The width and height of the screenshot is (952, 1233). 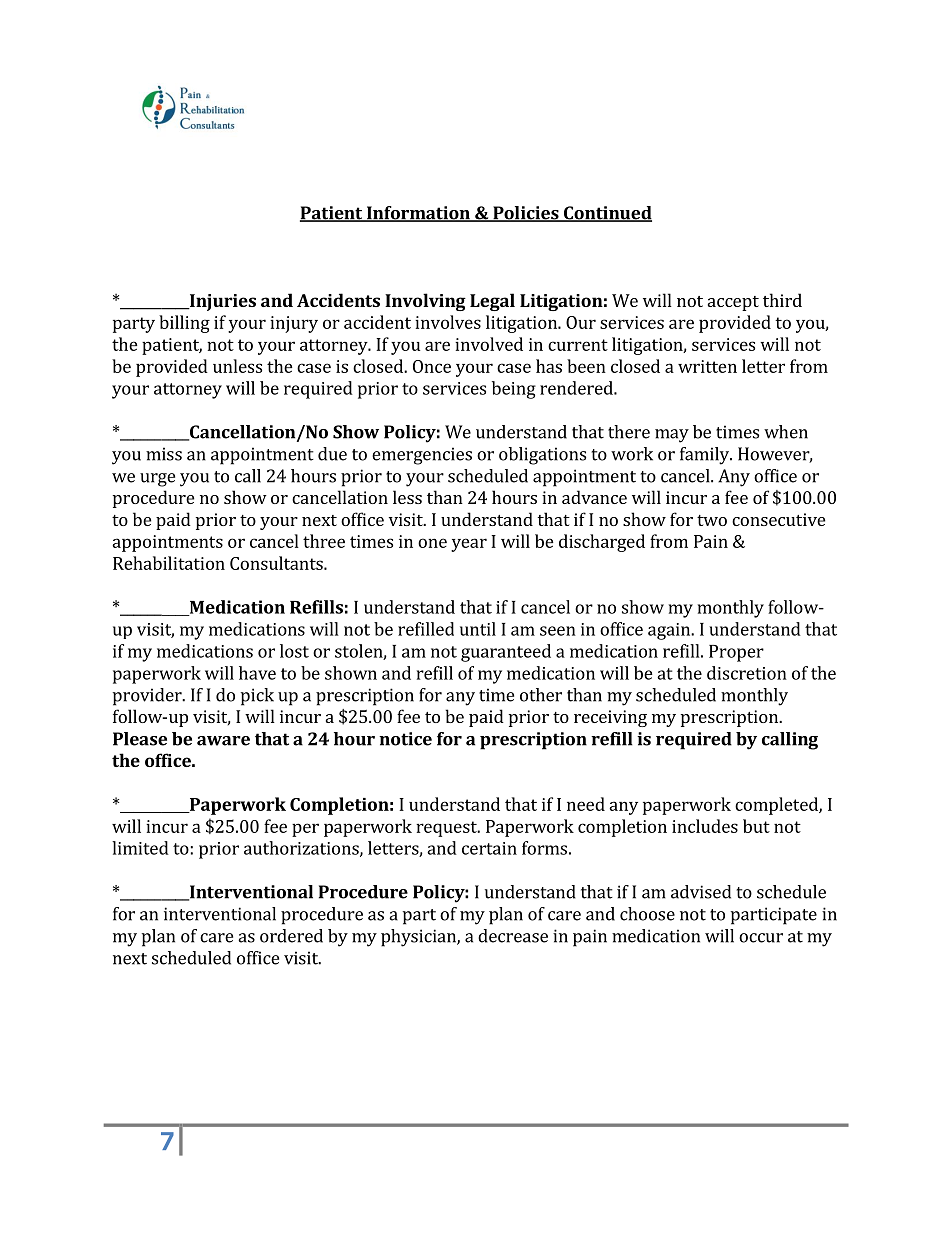 I want to click on two, so click(x=712, y=520).
